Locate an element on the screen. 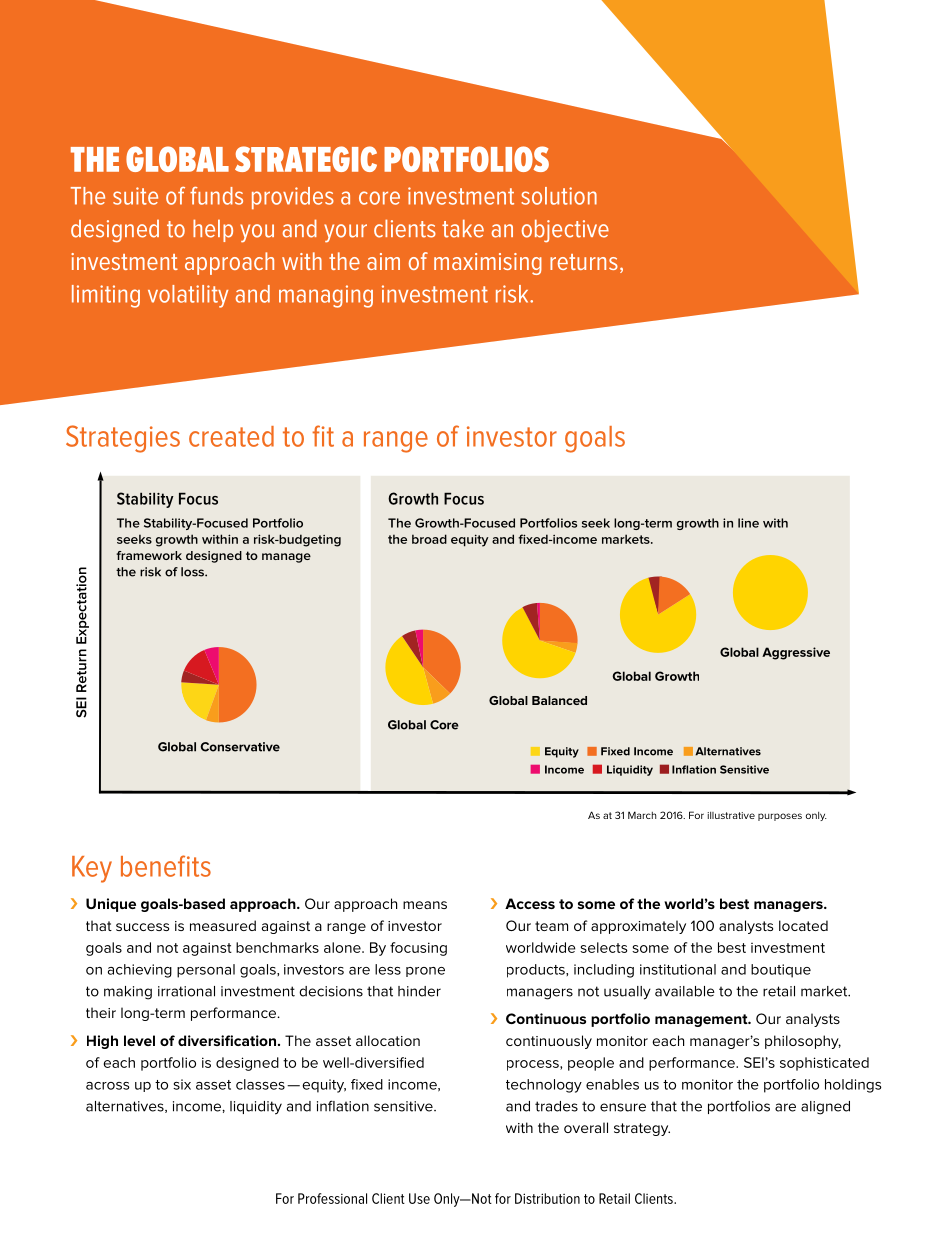 Image resolution: width=952 pixels, height=1233 pixels. Distribution is located at coordinates (547, 1198).
